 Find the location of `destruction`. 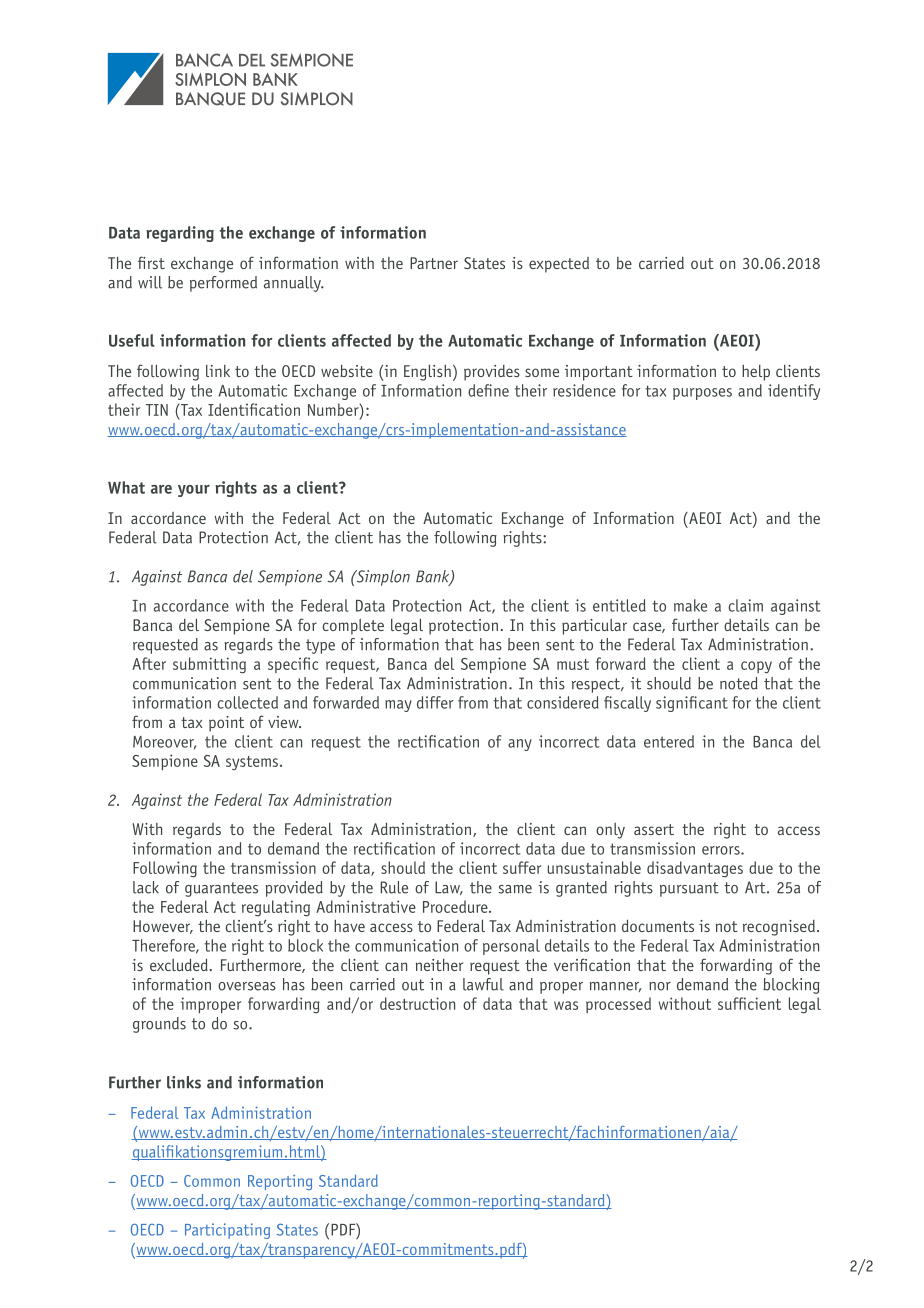

destruction is located at coordinates (417, 1003).
